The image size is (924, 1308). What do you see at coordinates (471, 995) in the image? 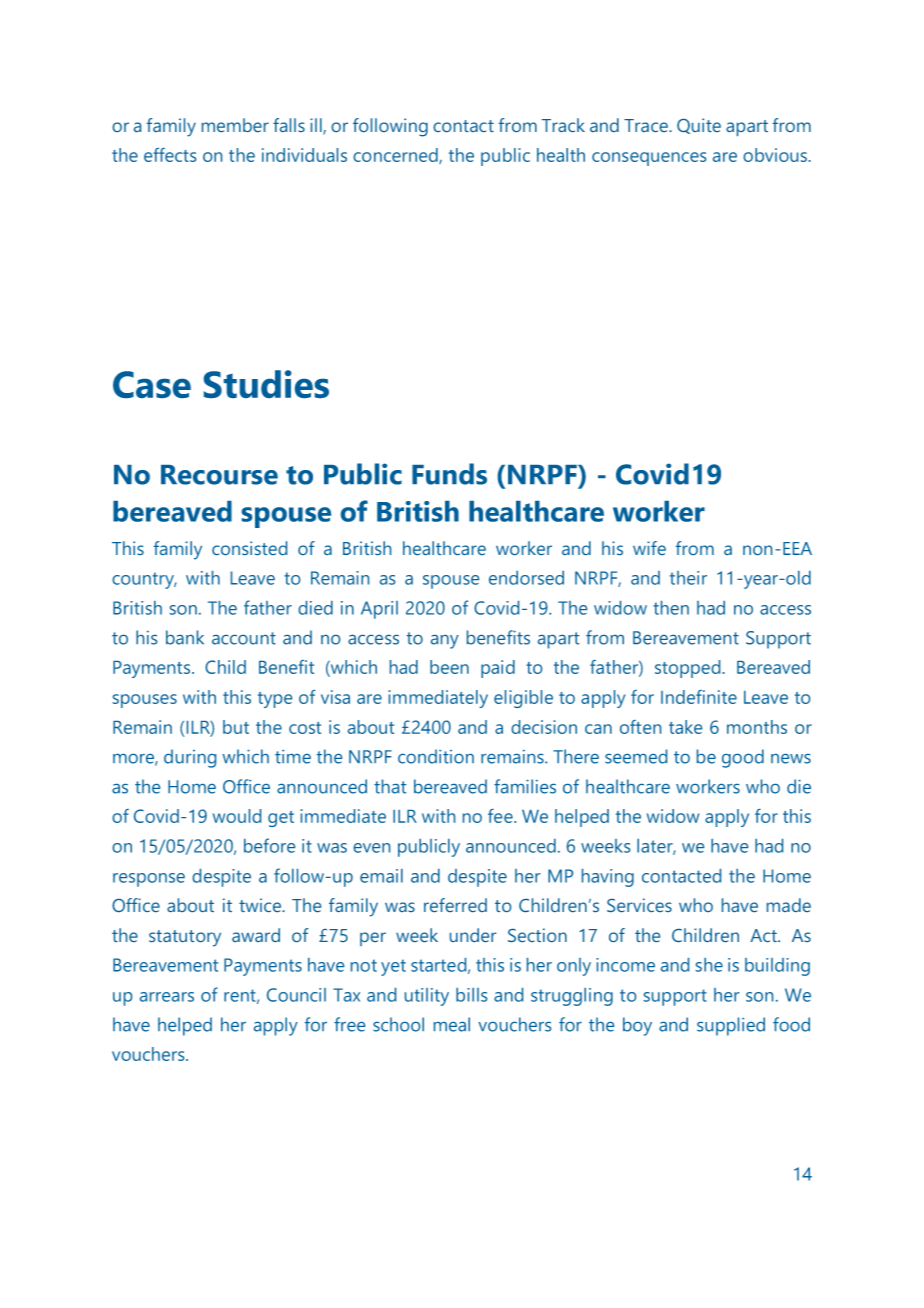
I see `bills` at bounding box center [471, 995].
